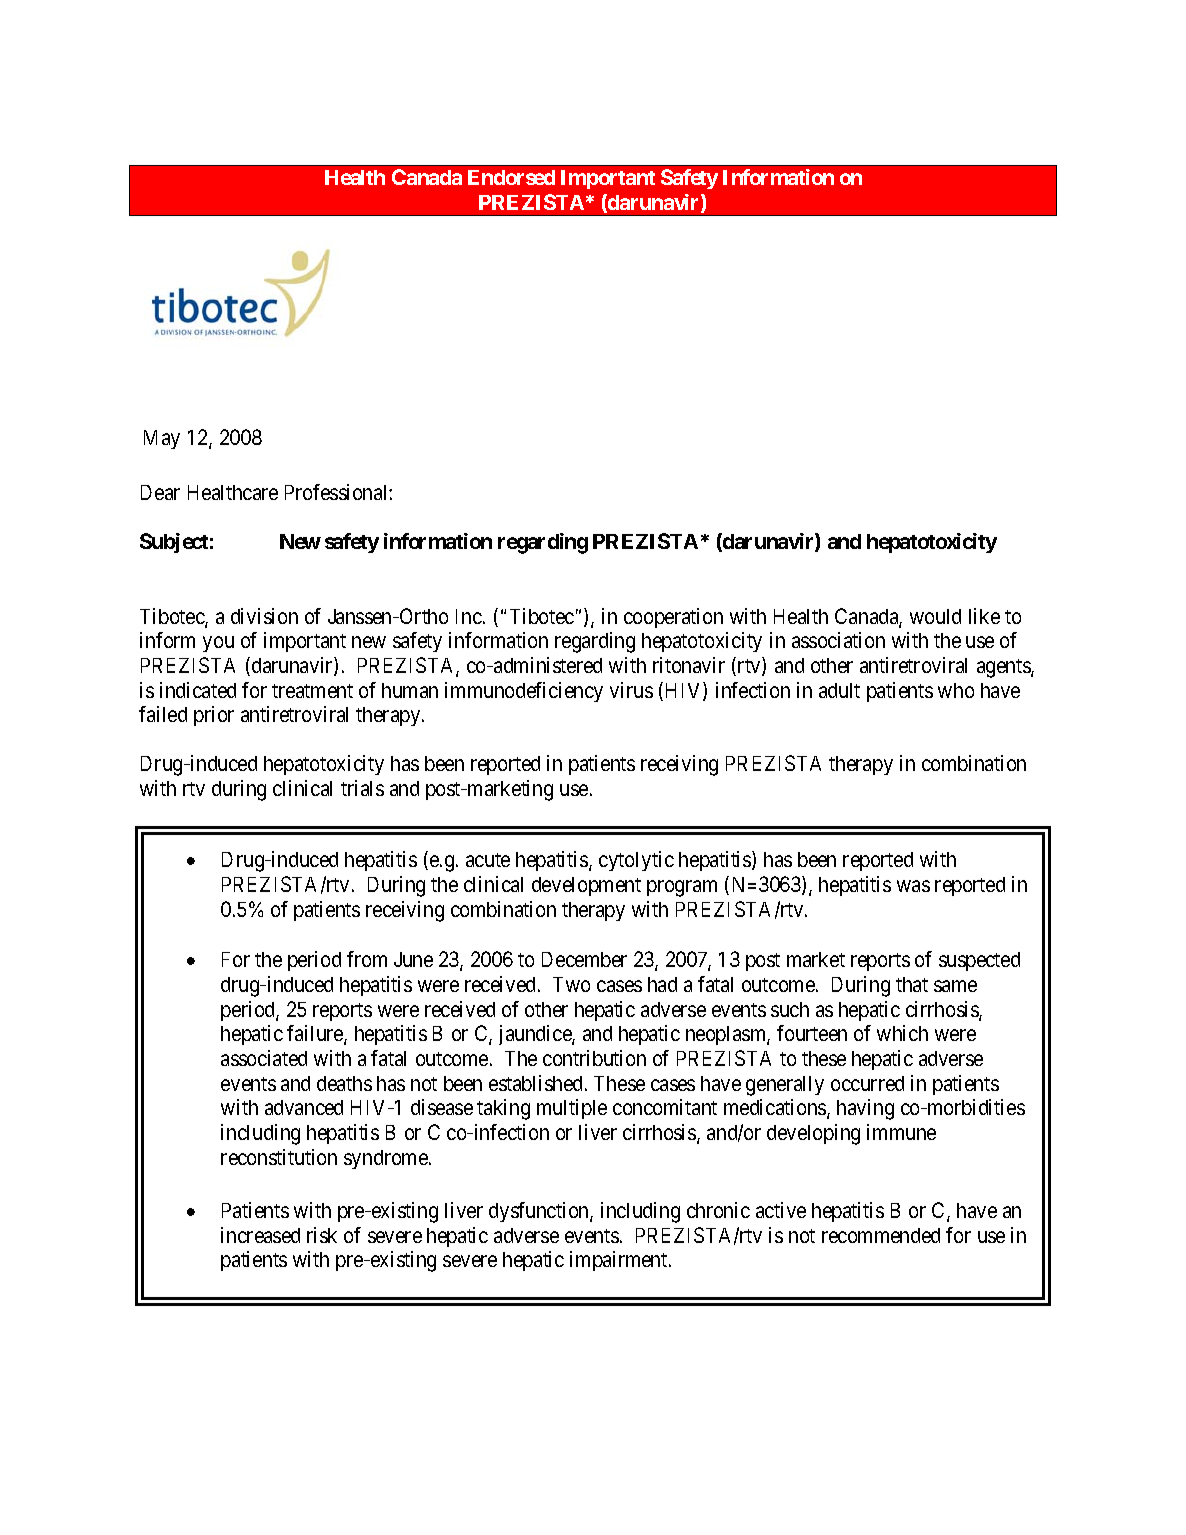 This page has height=1535, width=1186. What do you see at coordinates (912, 984) in the page?
I see `that` at bounding box center [912, 984].
